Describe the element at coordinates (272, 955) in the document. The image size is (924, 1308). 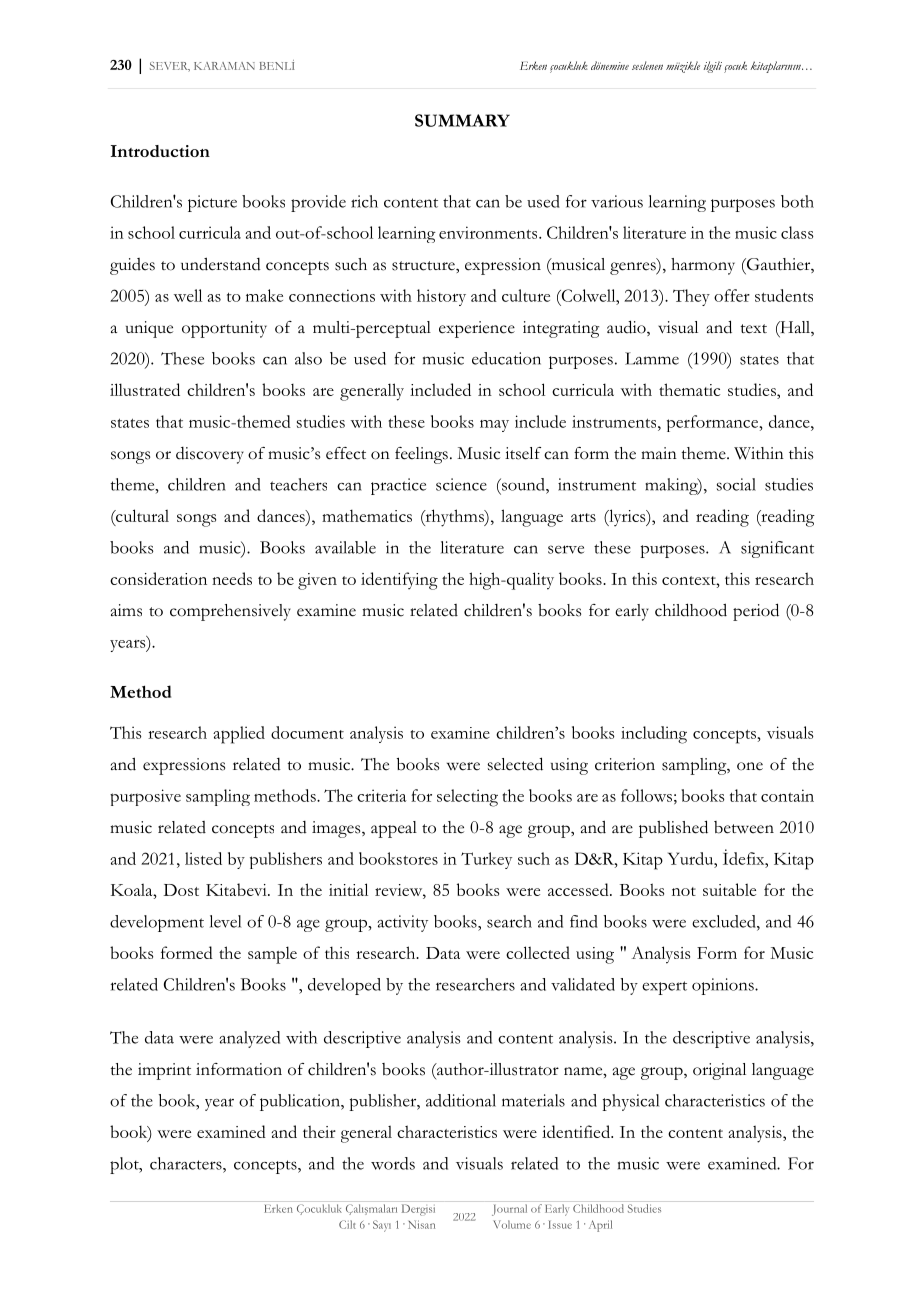
I see `sample` at that location.
